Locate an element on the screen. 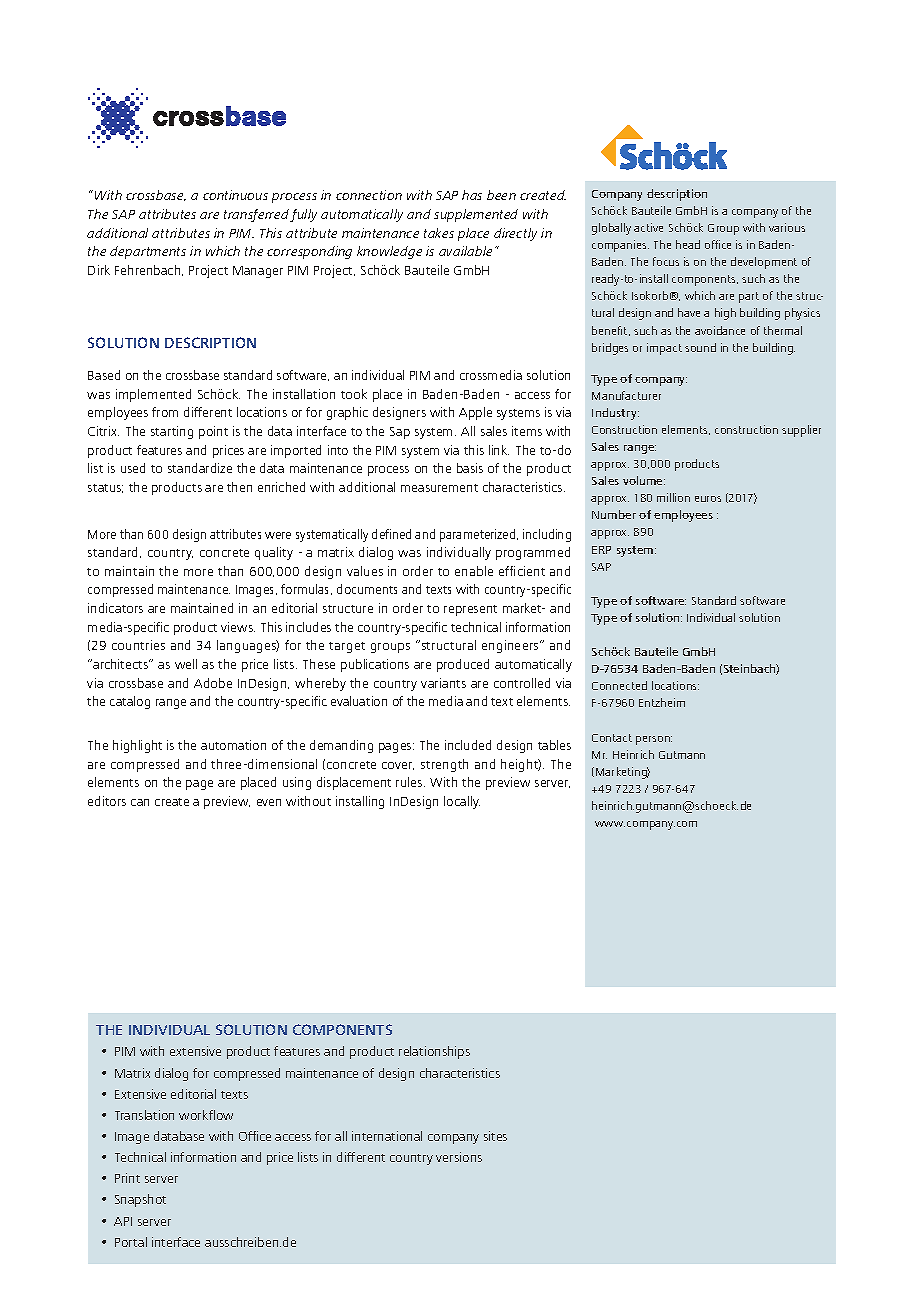 The image size is (924, 1308). workflow is located at coordinates (206, 1115).
